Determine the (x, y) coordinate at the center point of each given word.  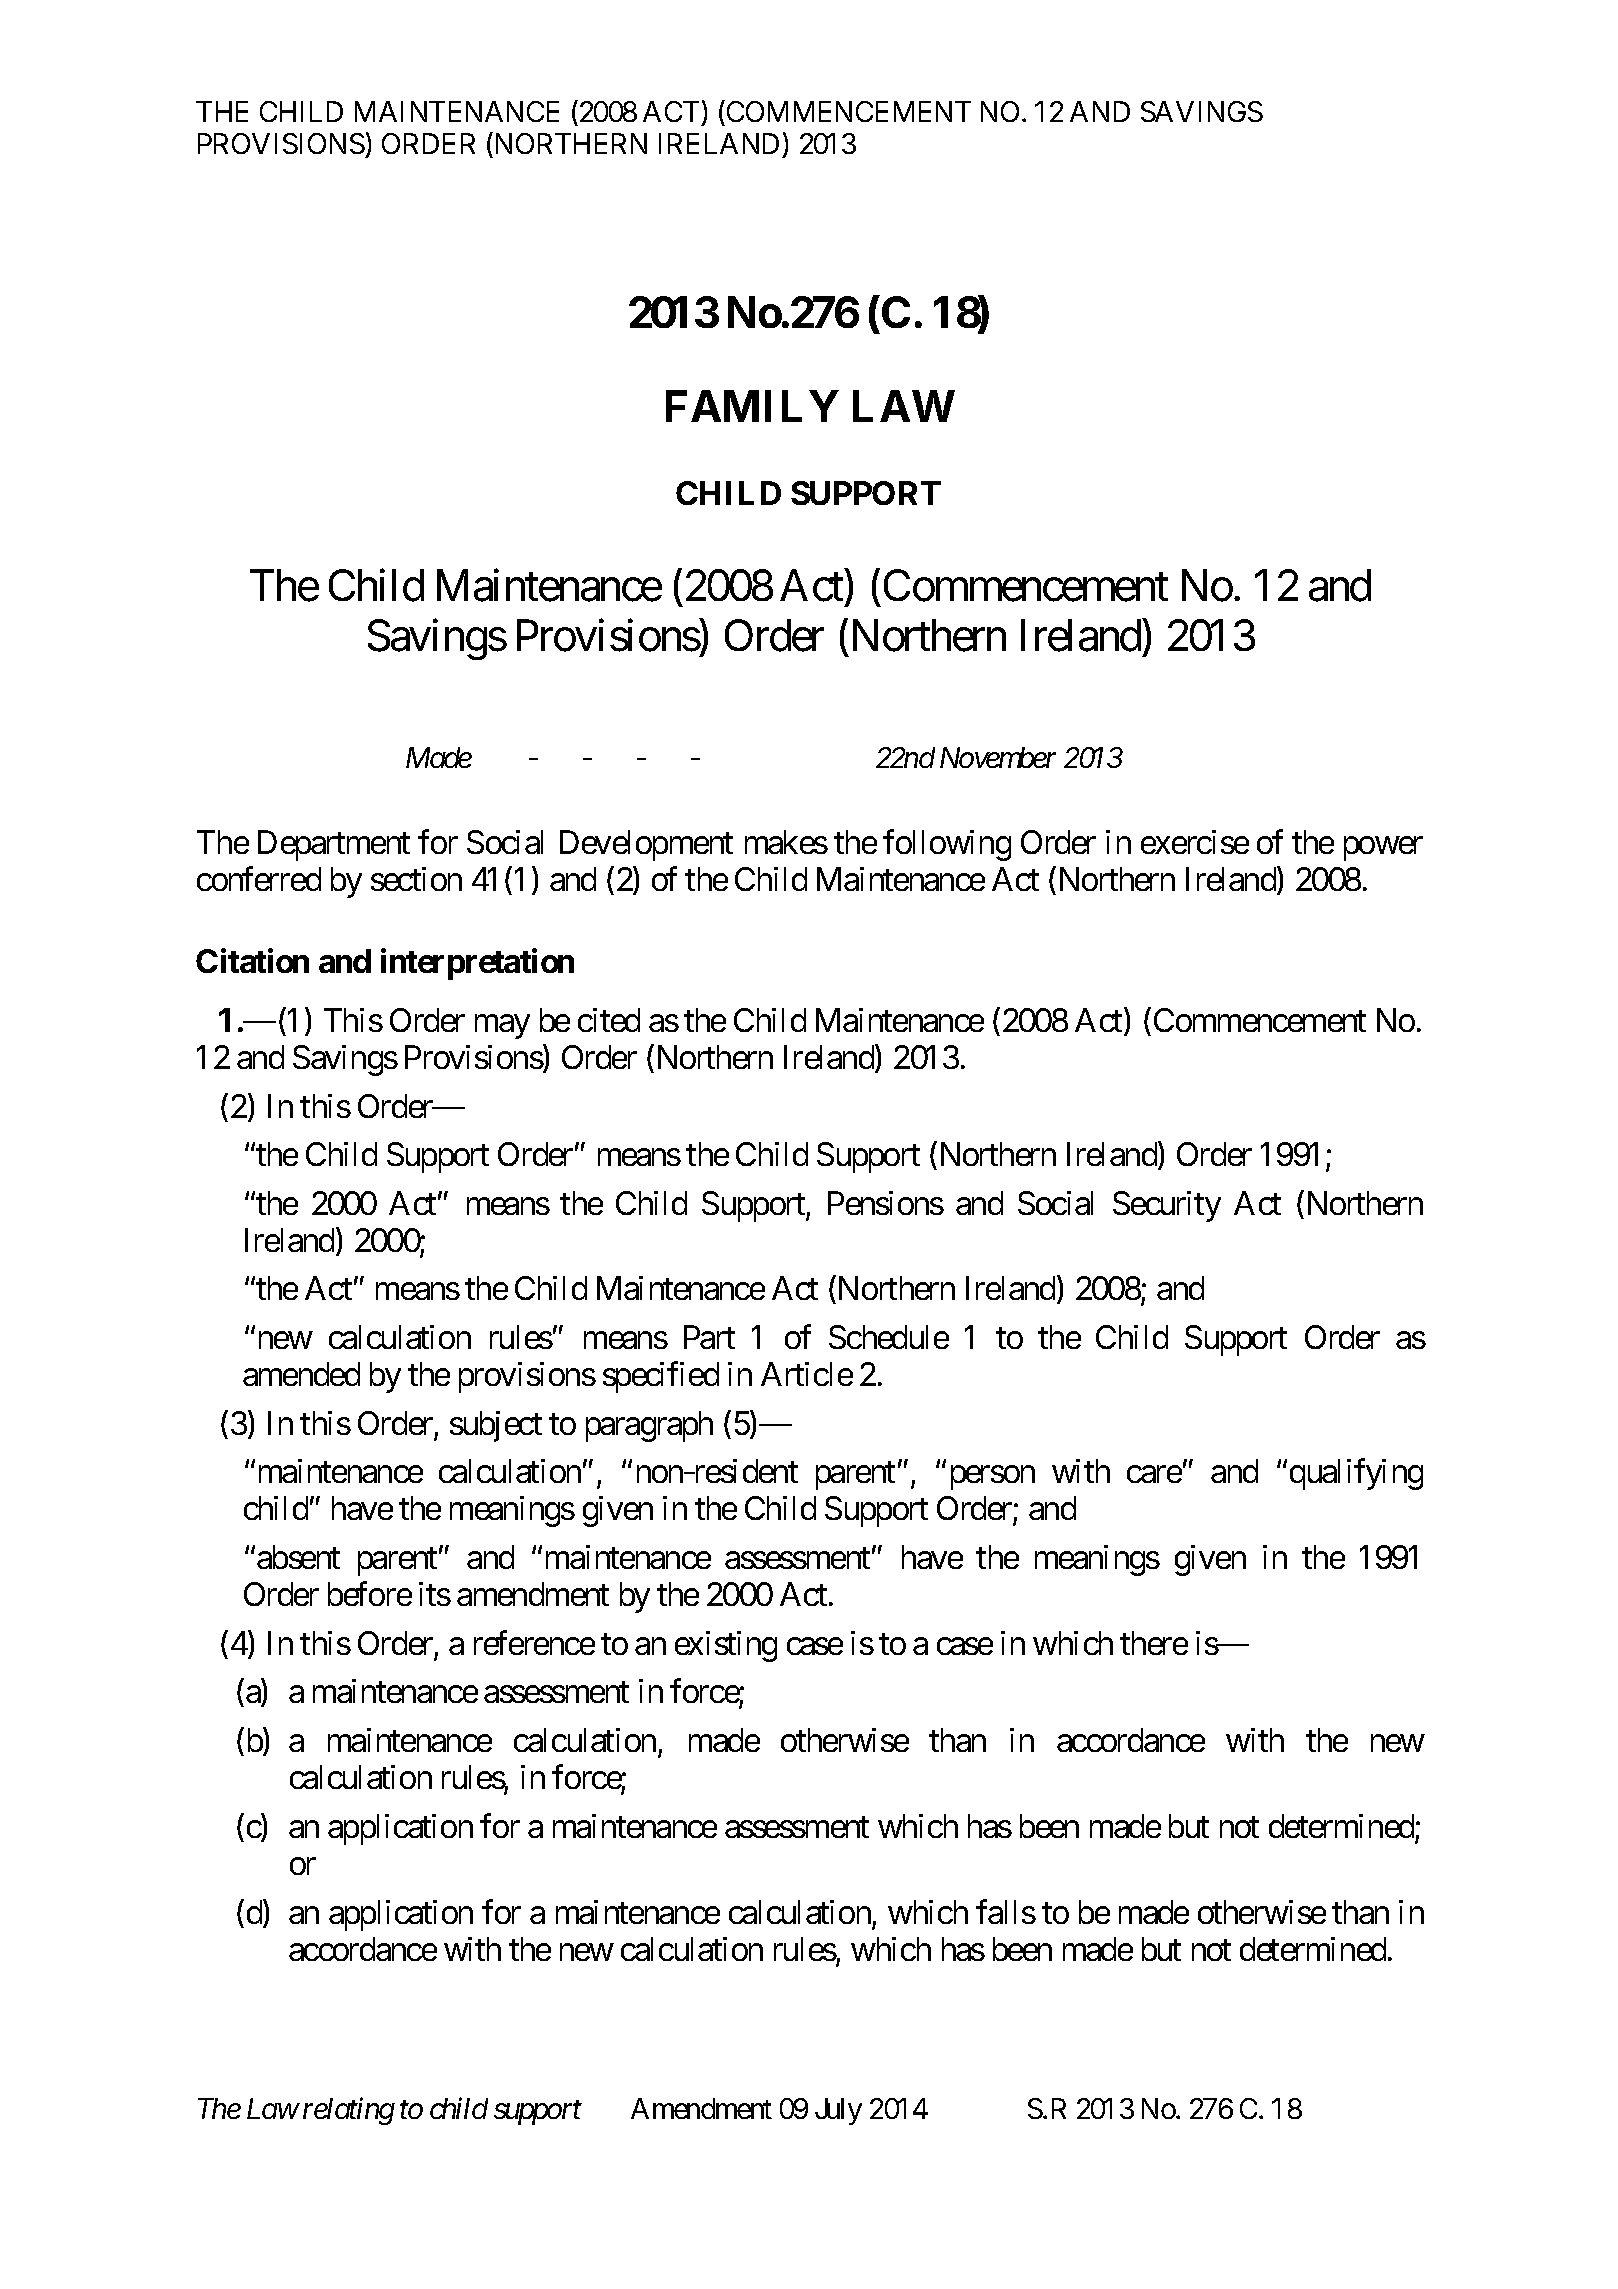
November (998, 757)
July (838, 2111)
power (1383, 849)
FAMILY (752, 406)
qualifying (1356, 1474)
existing (726, 1646)
